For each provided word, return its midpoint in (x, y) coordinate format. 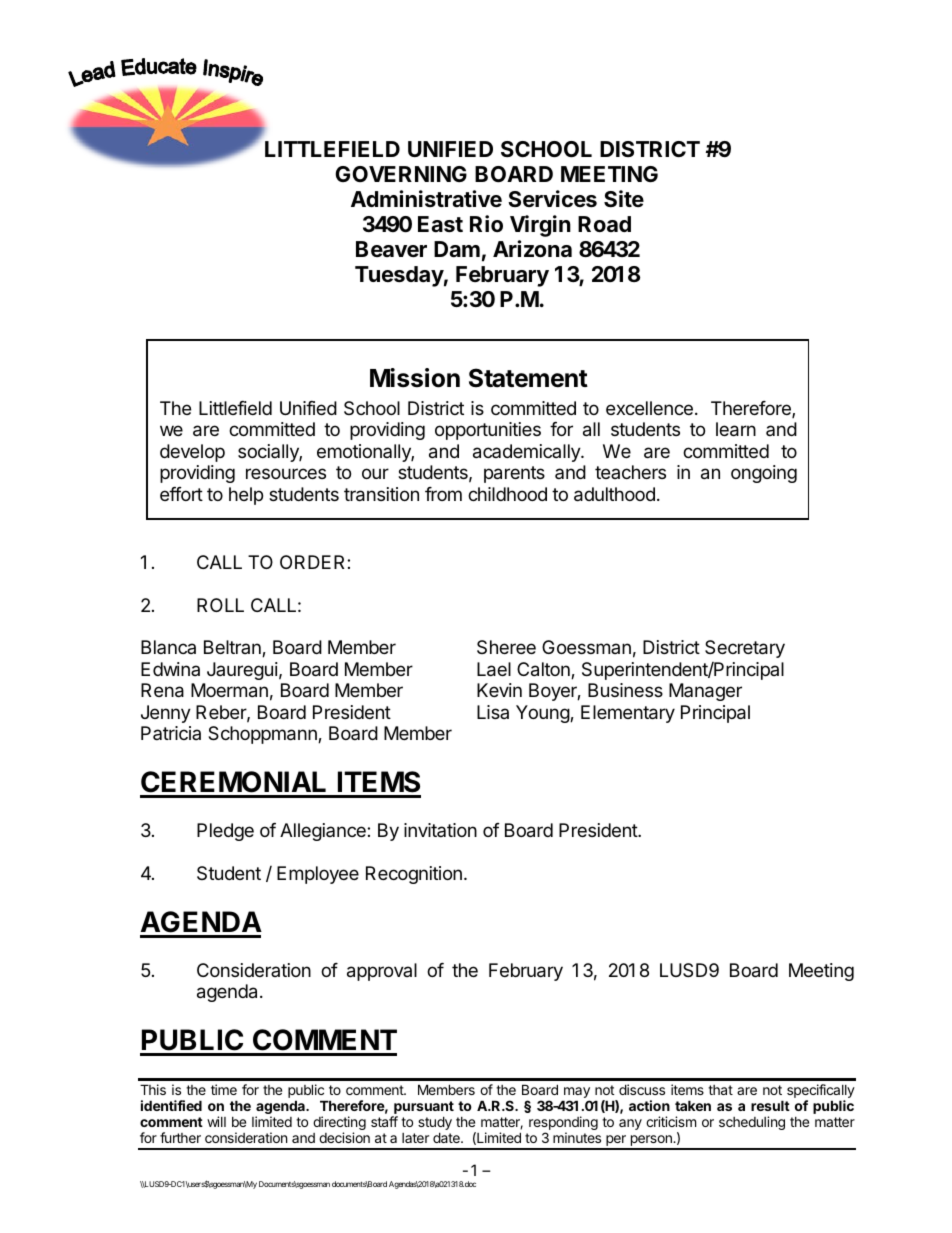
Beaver (391, 249)
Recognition (414, 875)
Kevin (499, 690)
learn (736, 429)
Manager (705, 692)
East (440, 224)
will (216, 1121)
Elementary (628, 714)
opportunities (488, 431)
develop (192, 453)
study (435, 1124)
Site (624, 199)
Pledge (225, 832)
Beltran (233, 648)
